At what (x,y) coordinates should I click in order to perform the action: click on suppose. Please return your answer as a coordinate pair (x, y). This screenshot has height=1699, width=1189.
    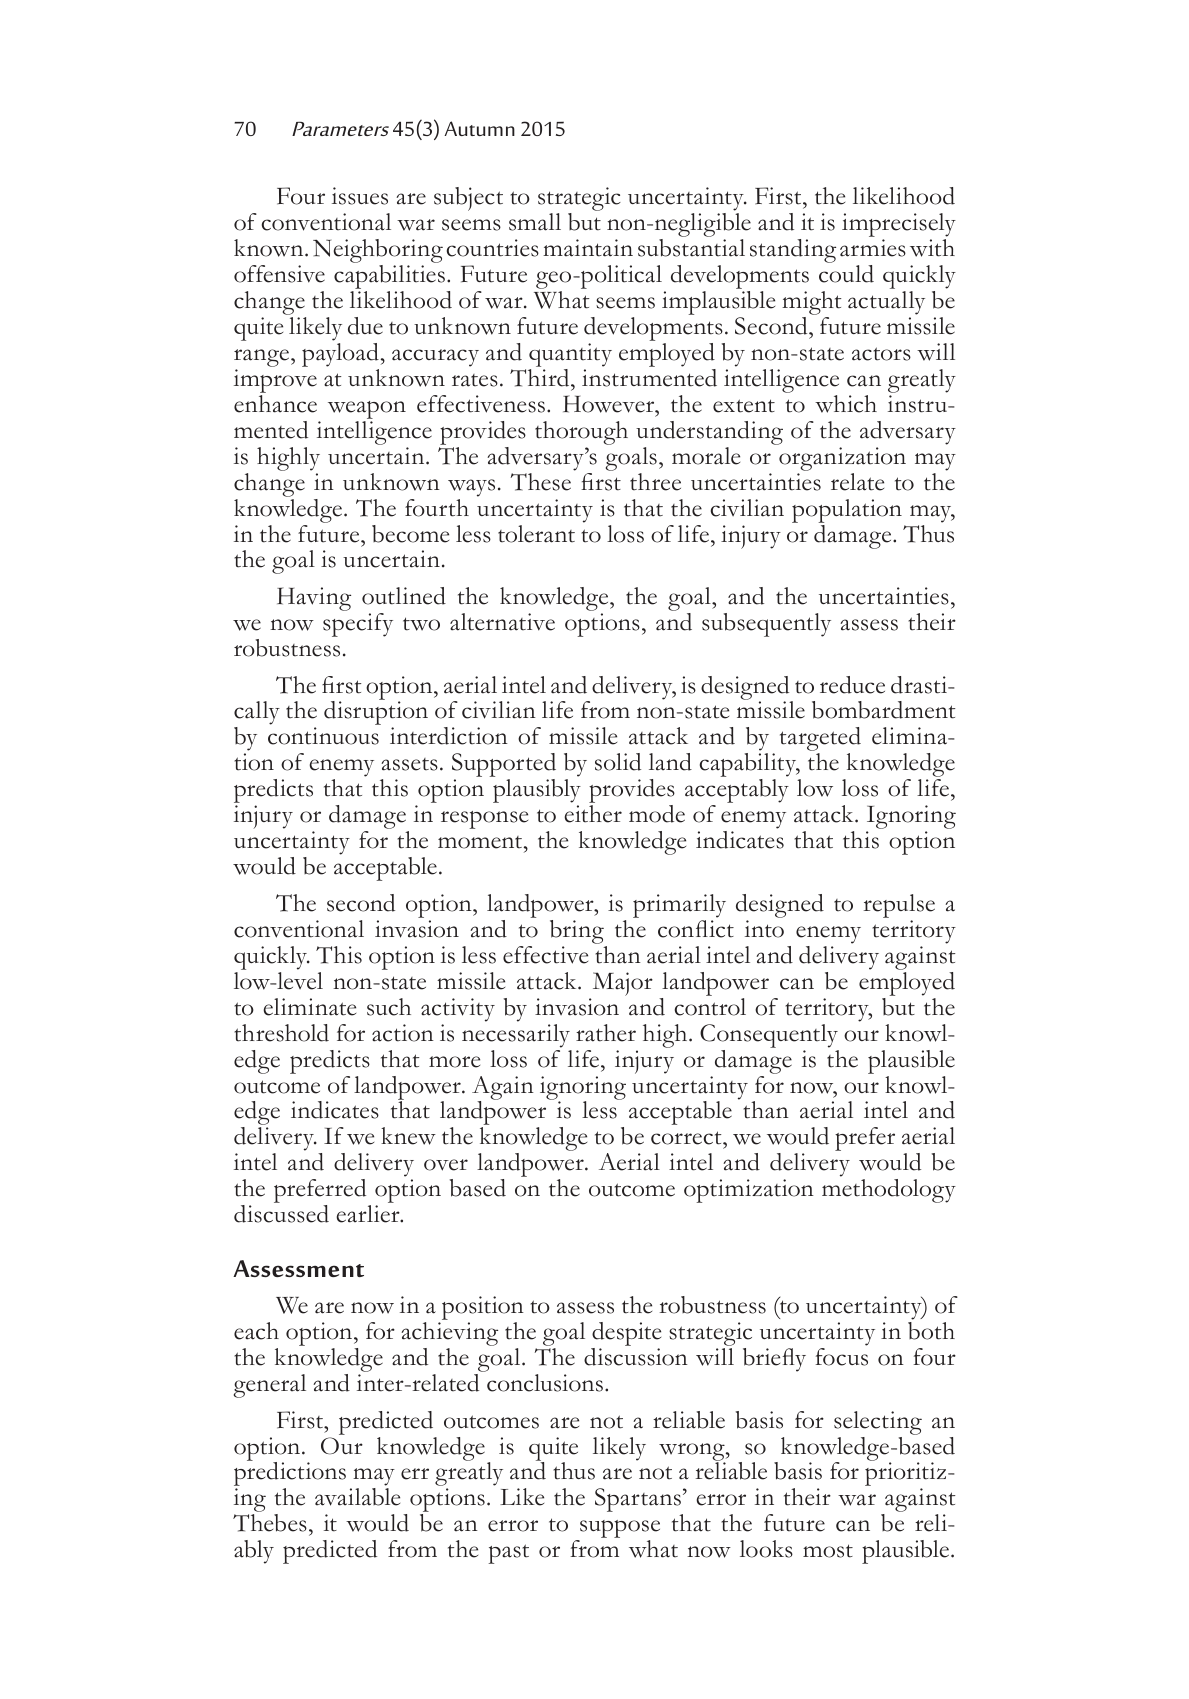
    Looking at the image, I should click on (619, 1530).
